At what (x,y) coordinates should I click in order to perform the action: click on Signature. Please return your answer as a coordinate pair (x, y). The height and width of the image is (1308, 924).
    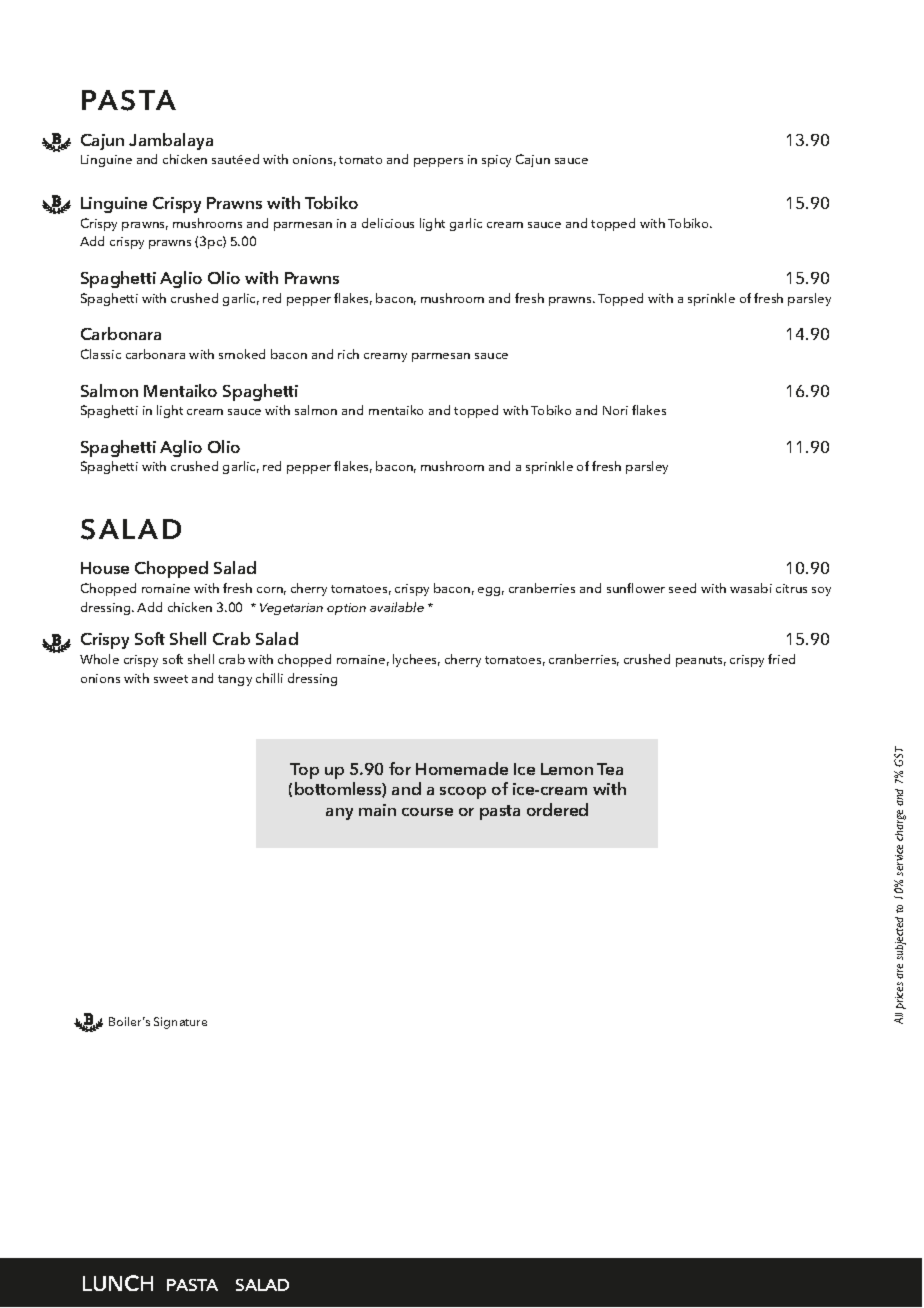
    Looking at the image, I should click on (180, 1023).
